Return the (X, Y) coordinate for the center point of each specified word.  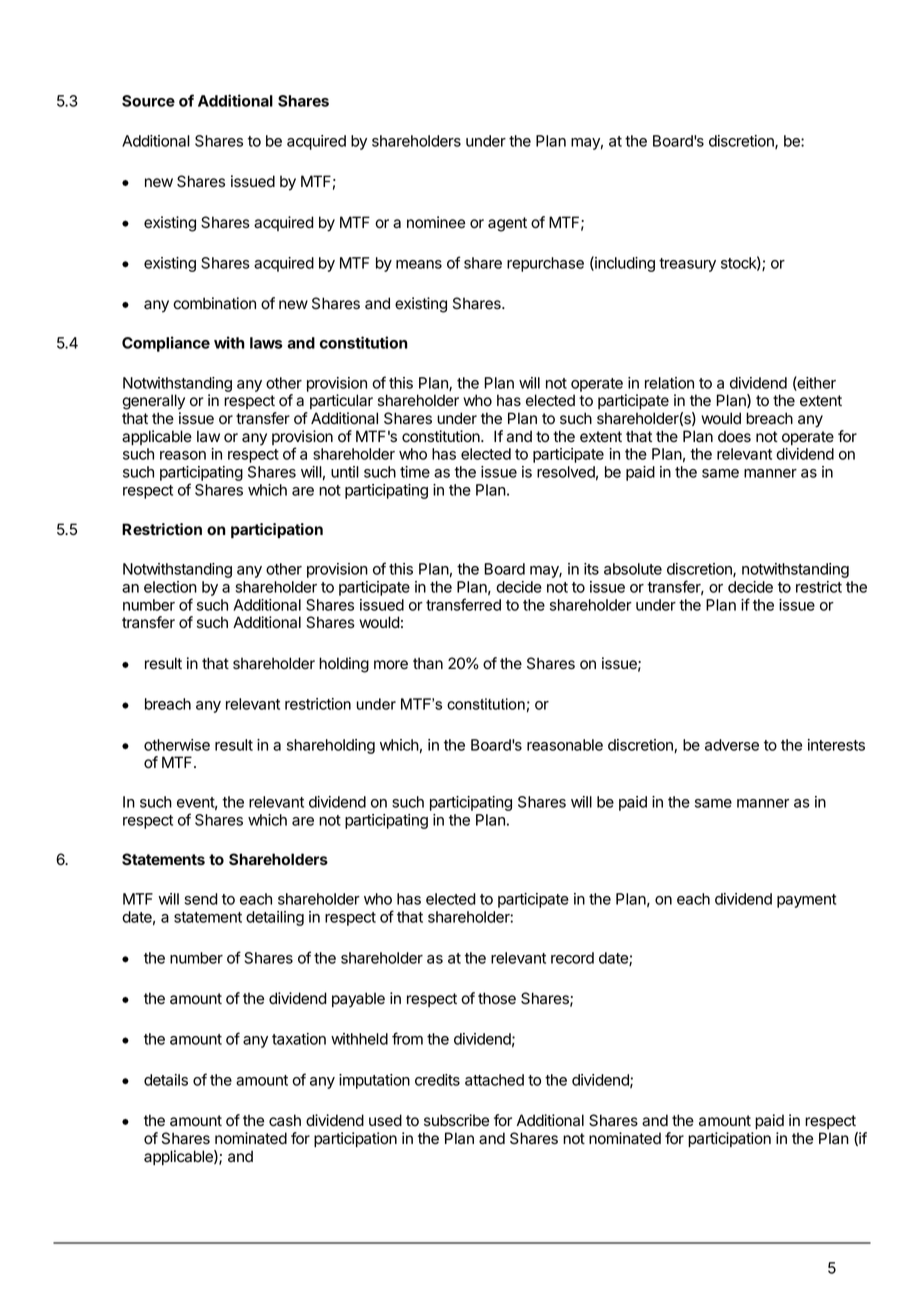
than (428, 663)
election (170, 587)
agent (507, 224)
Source (148, 101)
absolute (633, 569)
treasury (687, 265)
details (166, 1080)
